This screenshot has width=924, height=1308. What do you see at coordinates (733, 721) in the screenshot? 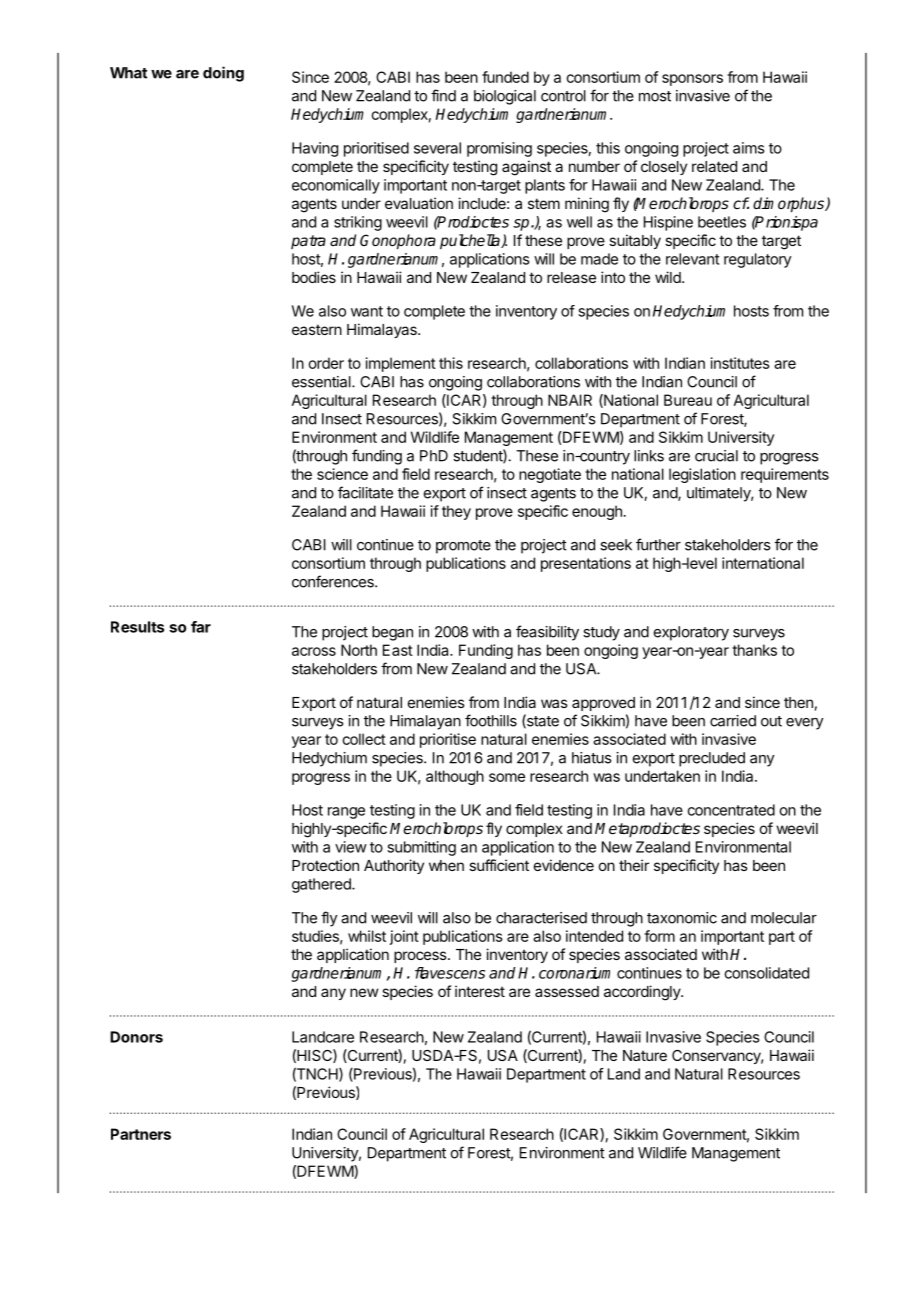
I see `carried` at bounding box center [733, 721].
